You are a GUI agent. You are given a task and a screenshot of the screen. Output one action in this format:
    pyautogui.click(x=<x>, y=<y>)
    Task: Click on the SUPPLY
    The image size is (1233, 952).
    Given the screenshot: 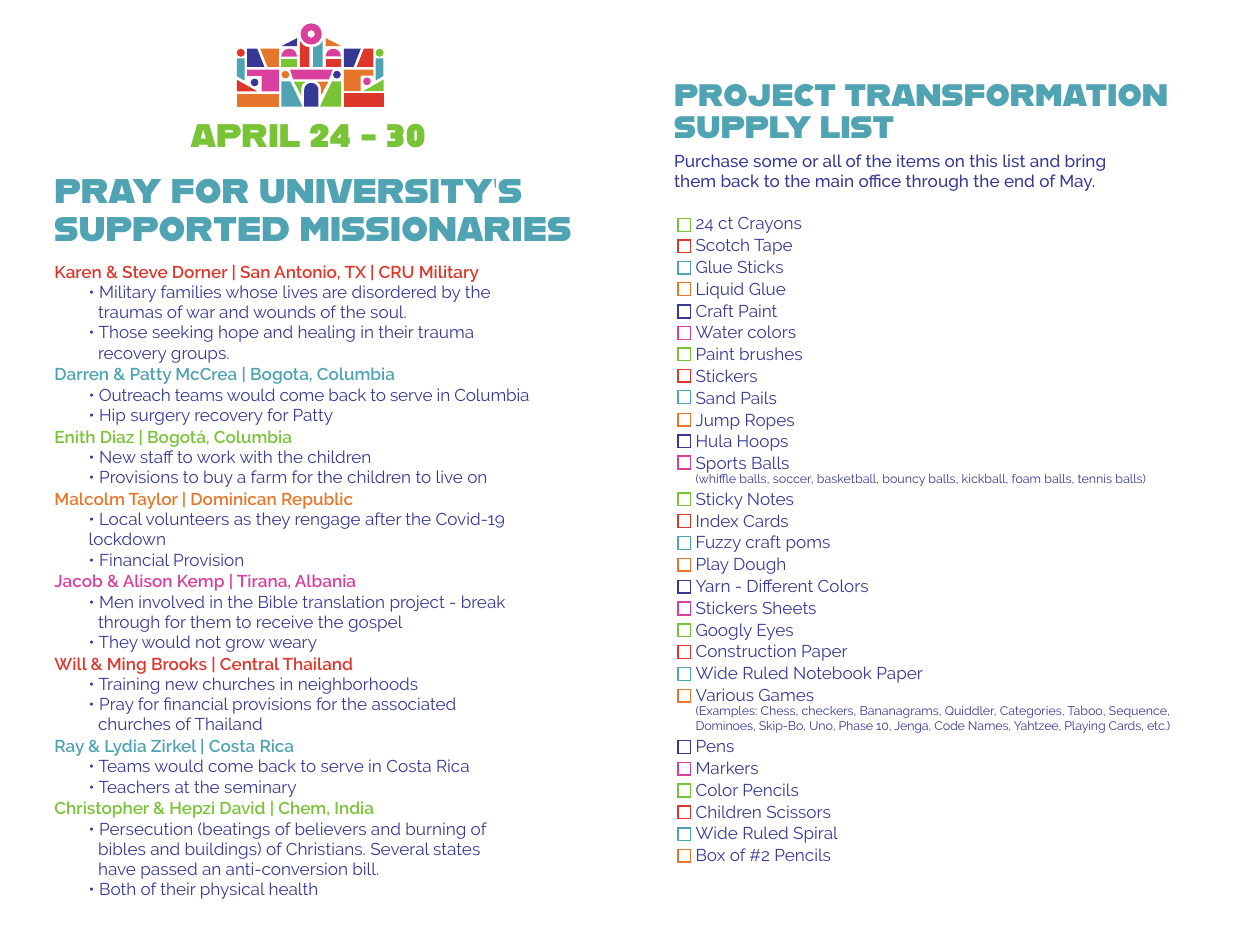 What is the action you would take?
    pyautogui.click(x=743, y=127)
